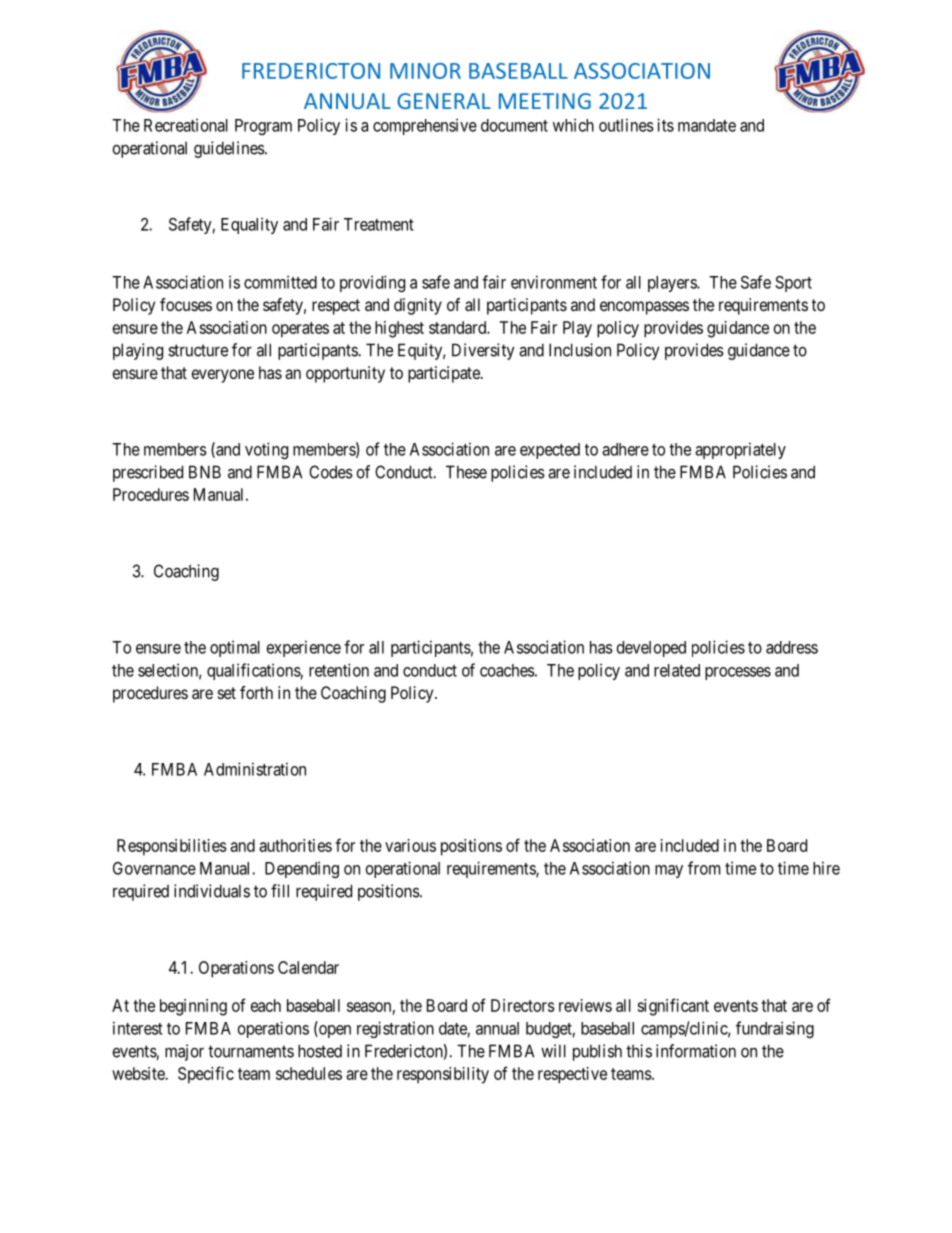 The width and height of the document is (952, 1233). What do you see at coordinates (445, 374) in the document?
I see `participate` at bounding box center [445, 374].
